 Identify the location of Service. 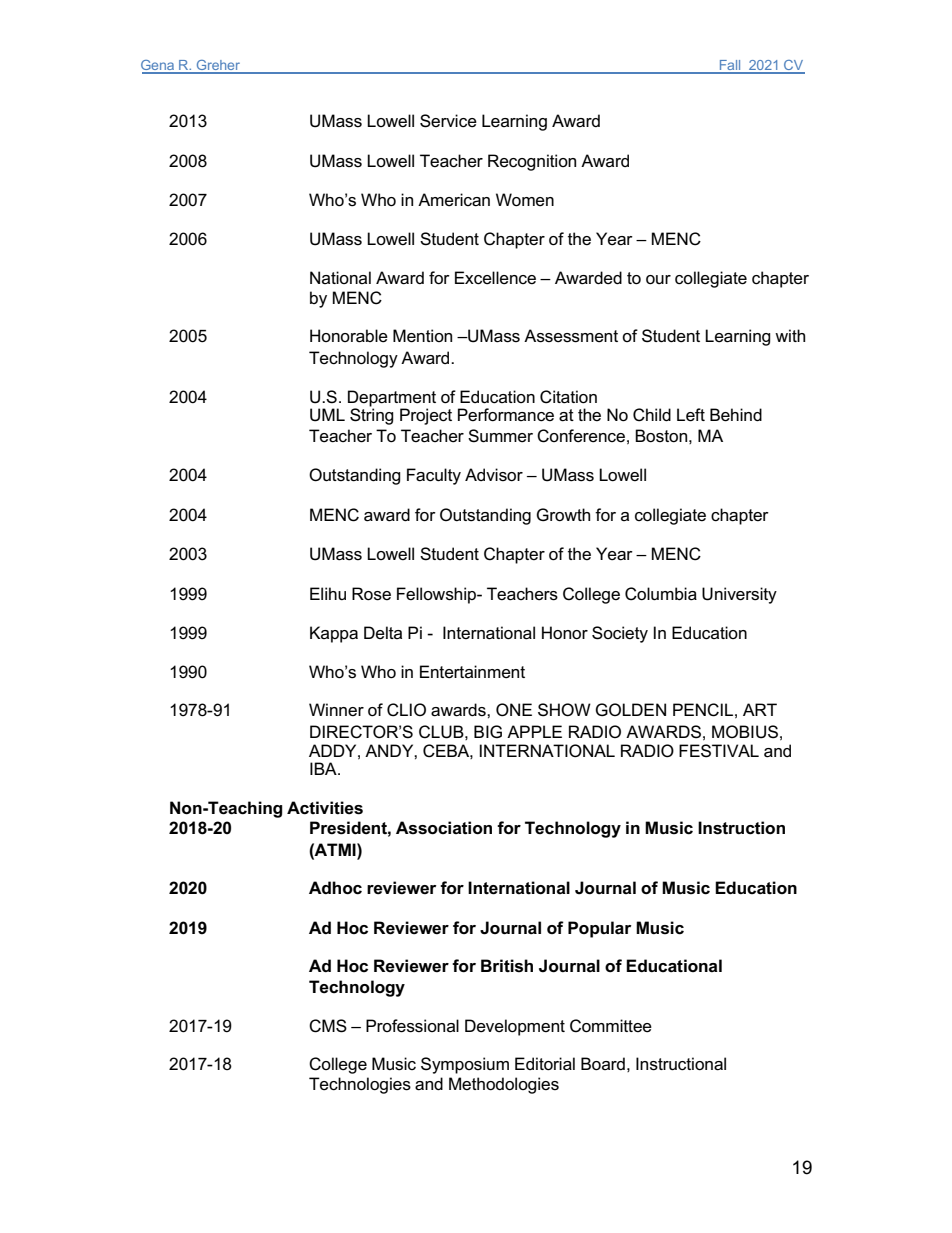
(448, 121).
